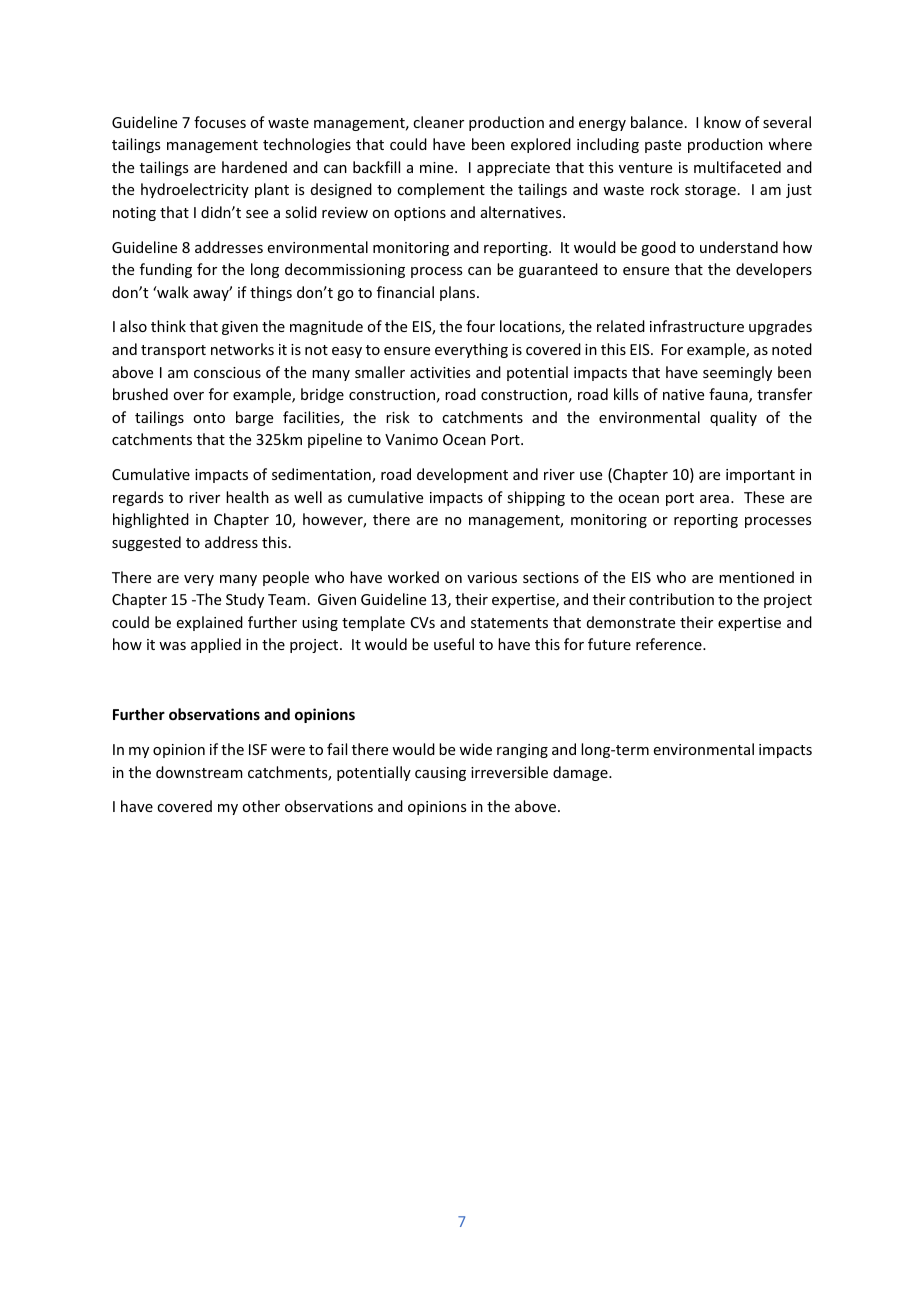  What do you see at coordinates (438, 122) in the screenshot?
I see `cleaner` at bounding box center [438, 122].
